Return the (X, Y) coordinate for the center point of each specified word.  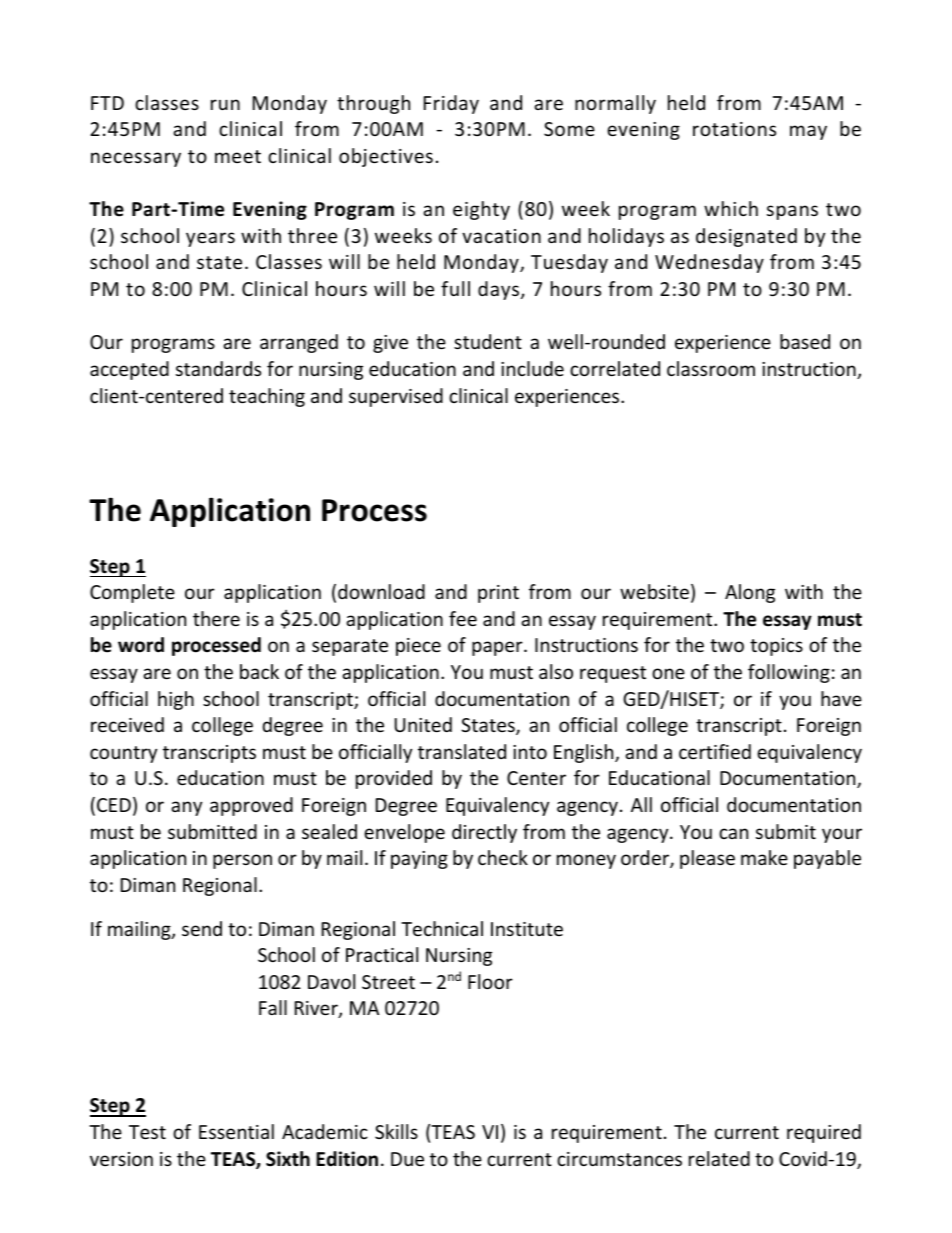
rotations (734, 129)
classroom (711, 368)
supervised (396, 397)
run (225, 104)
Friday (451, 104)
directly (484, 833)
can (733, 833)
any (186, 808)
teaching (267, 397)
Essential (236, 1131)
